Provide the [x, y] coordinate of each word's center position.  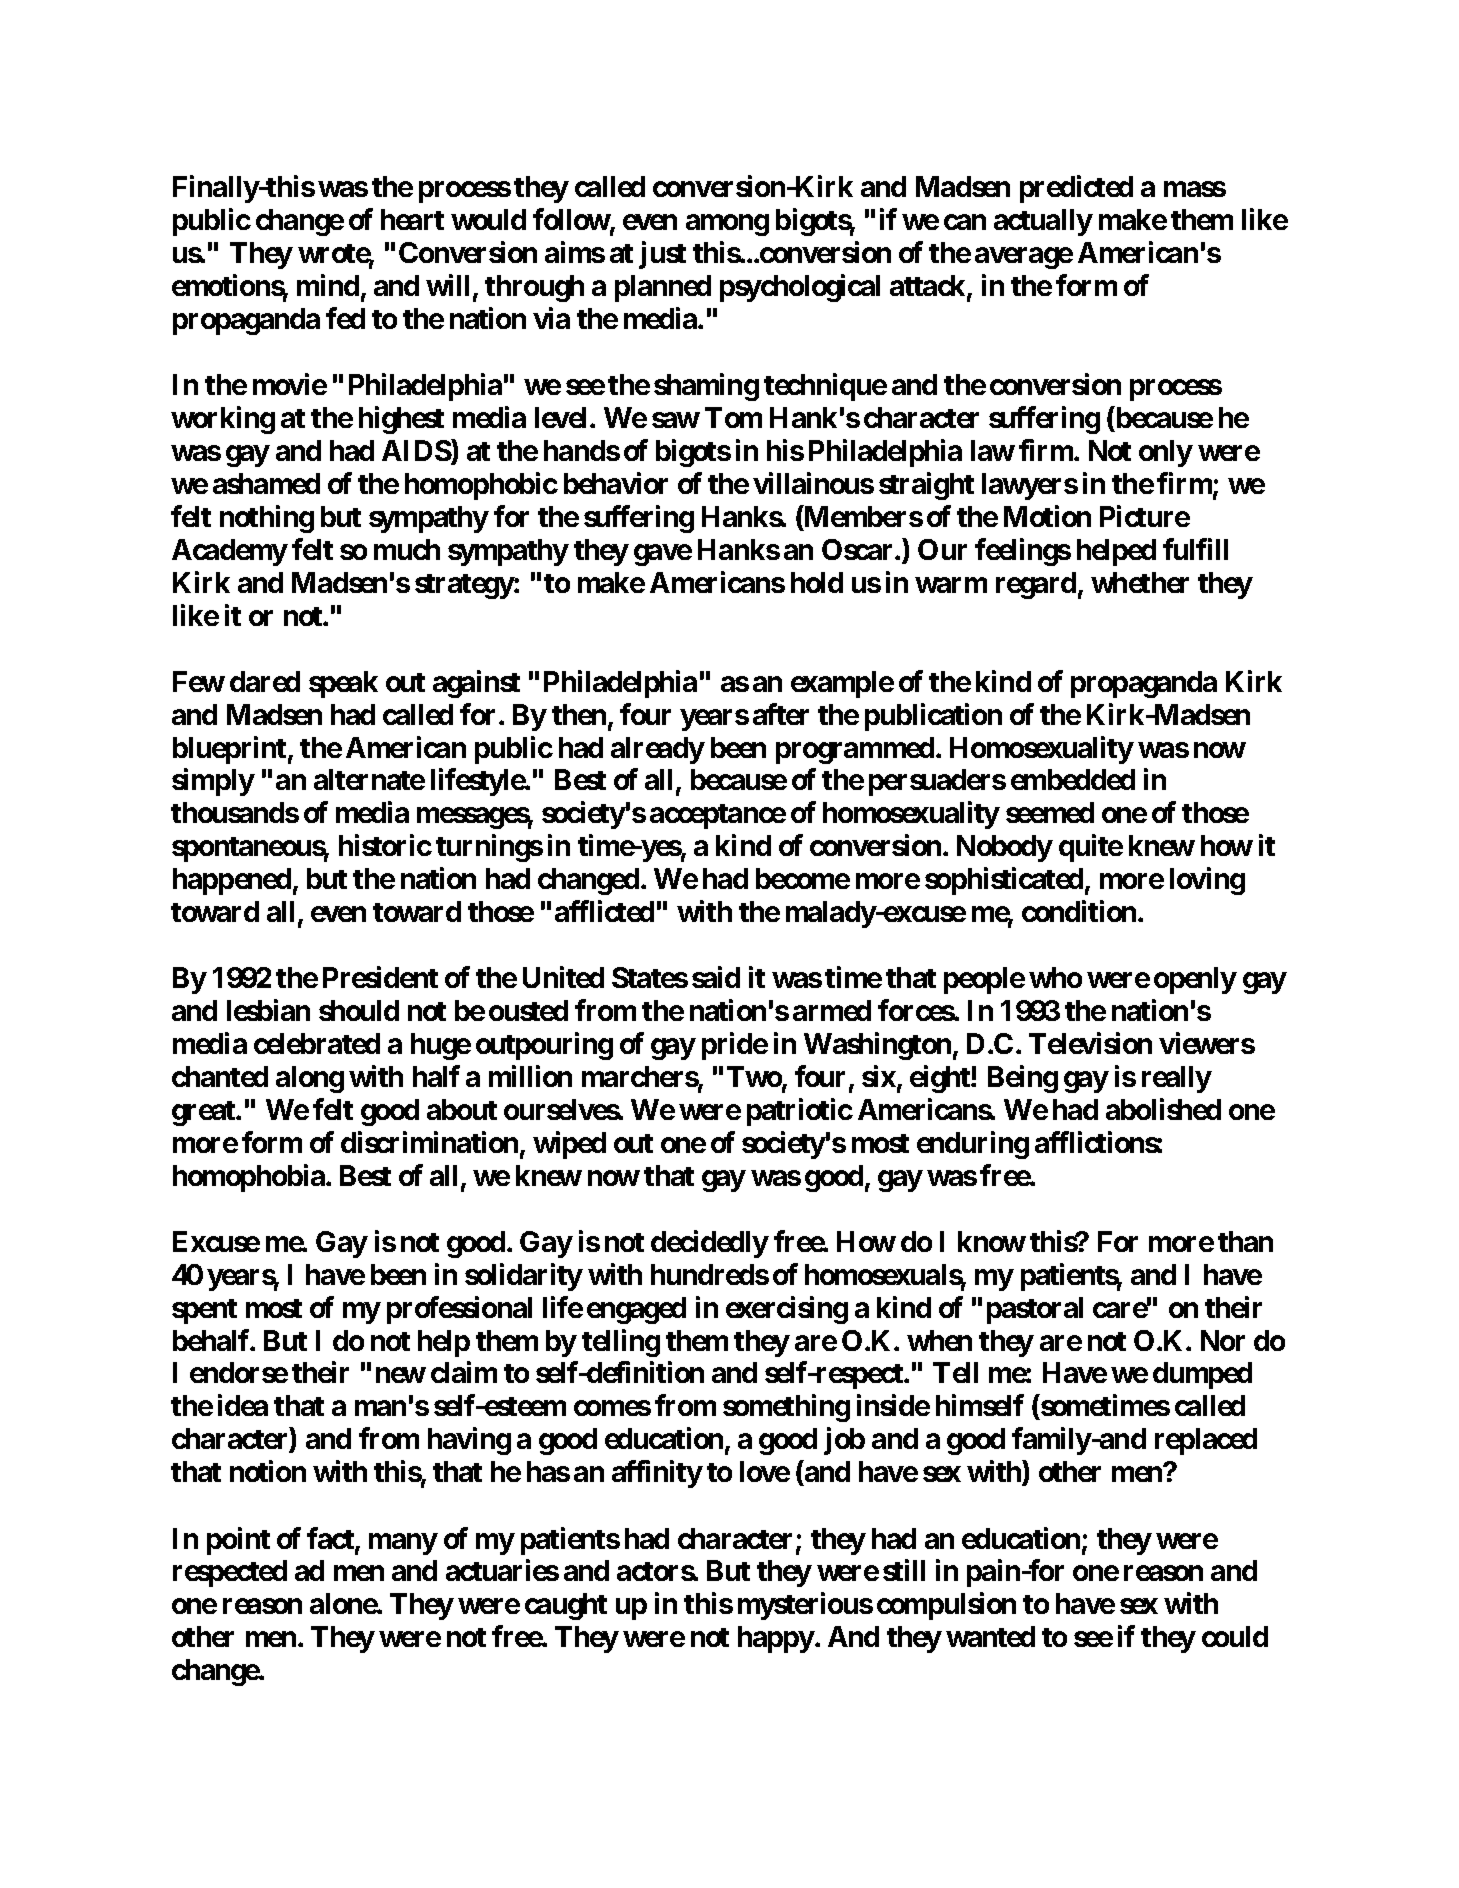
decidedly [710, 1244]
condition [1079, 911]
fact [331, 1539]
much [407, 549]
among [727, 225]
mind [328, 285]
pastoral [1035, 1310]
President [380, 977]
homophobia [250, 1178]
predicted [1076, 189]
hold [817, 582]
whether [1140, 582]
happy [776, 1639]
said [716, 977]
